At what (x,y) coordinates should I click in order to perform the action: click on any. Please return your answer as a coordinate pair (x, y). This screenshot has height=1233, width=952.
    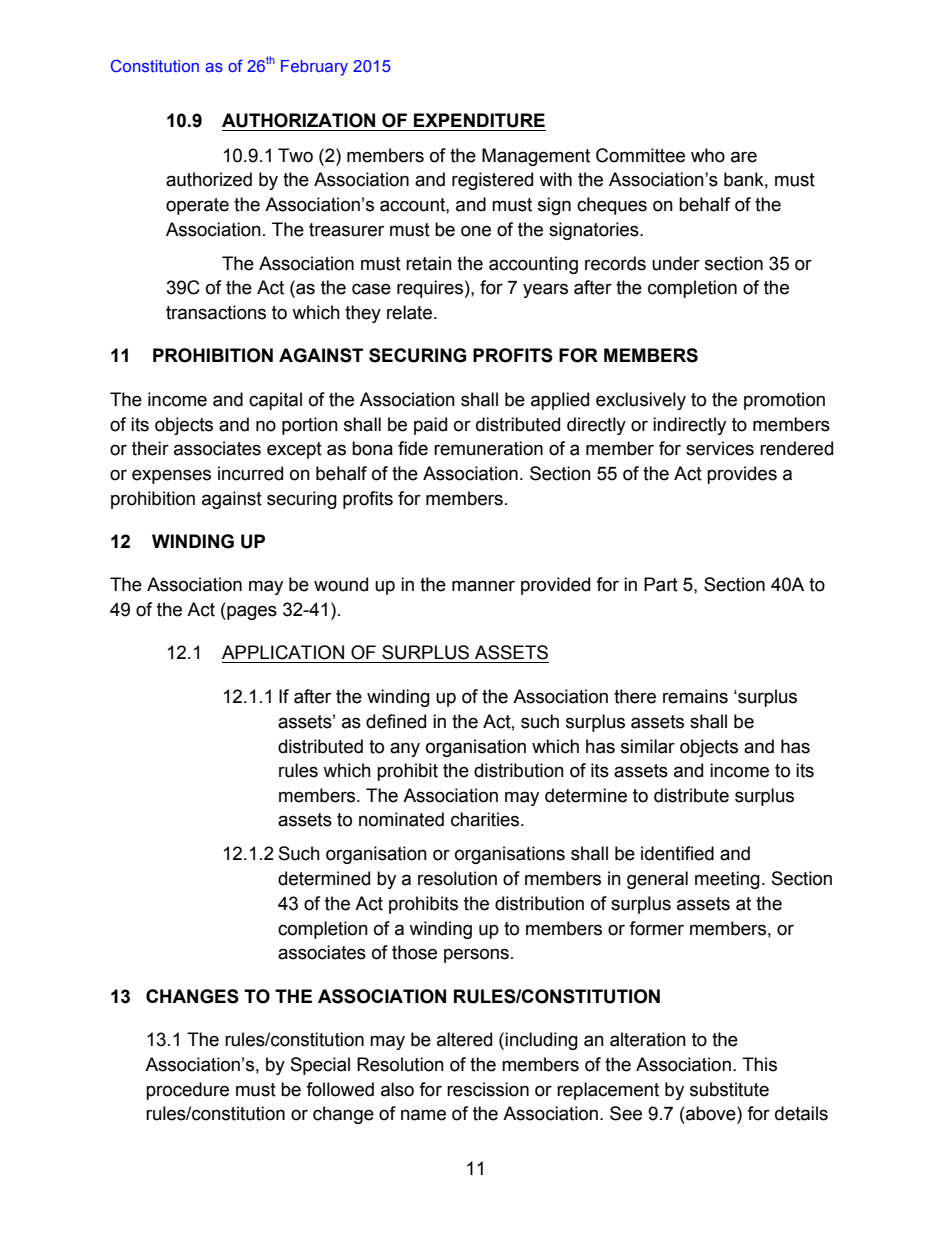
    Looking at the image, I should click on (405, 749).
